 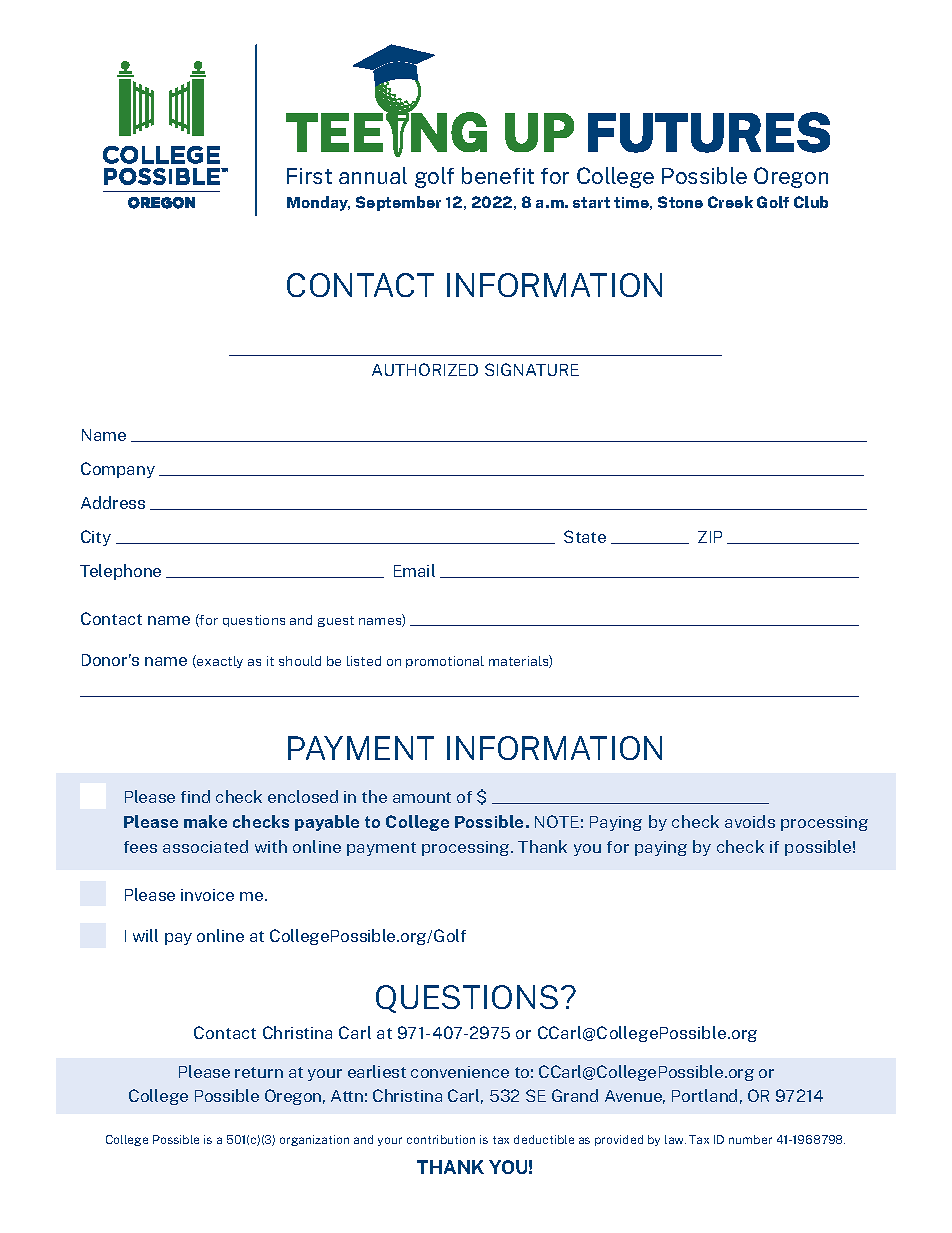 What do you see at coordinates (445, 662) in the image?
I see `promotional` at bounding box center [445, 662].
